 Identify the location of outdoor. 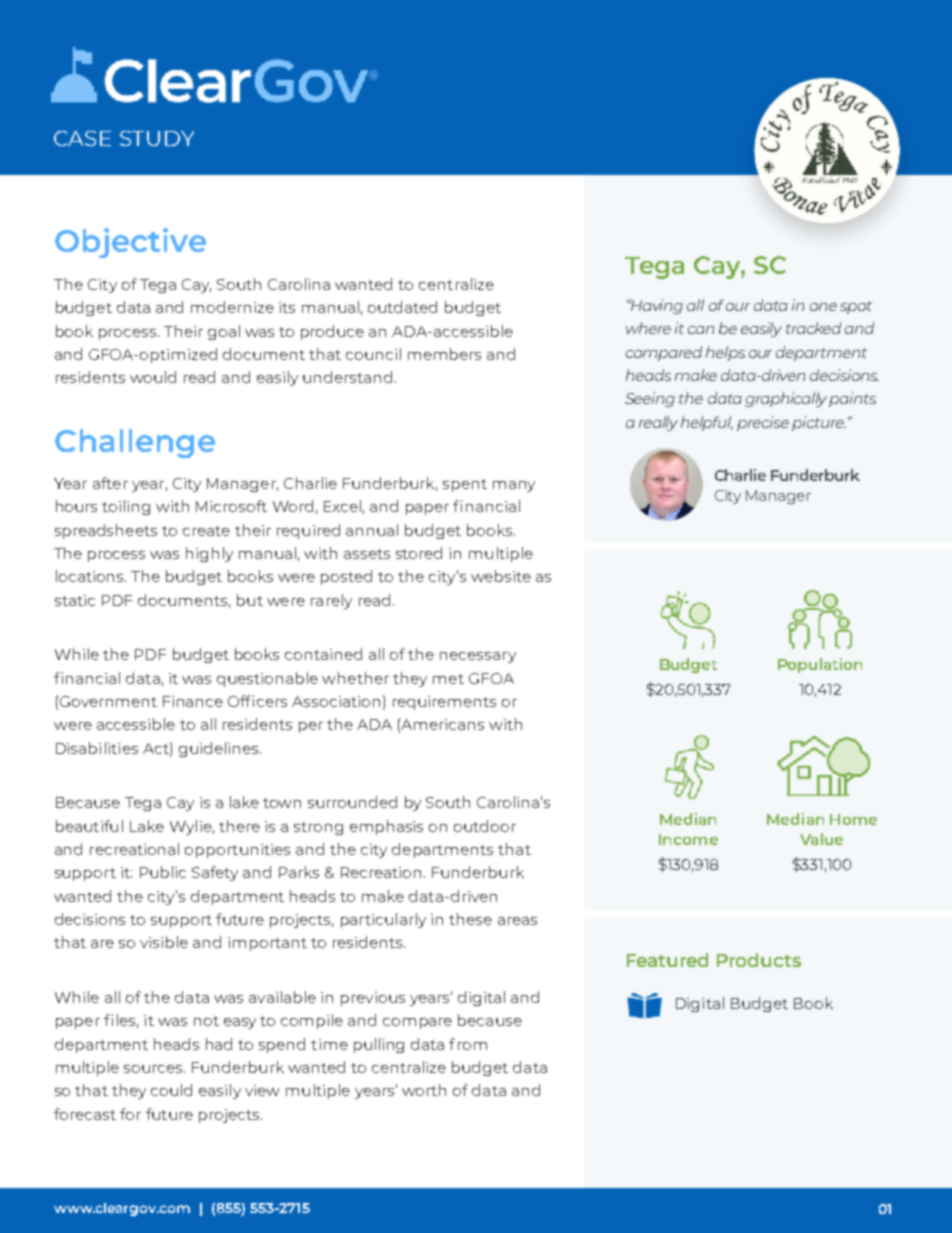
(485, 826).
